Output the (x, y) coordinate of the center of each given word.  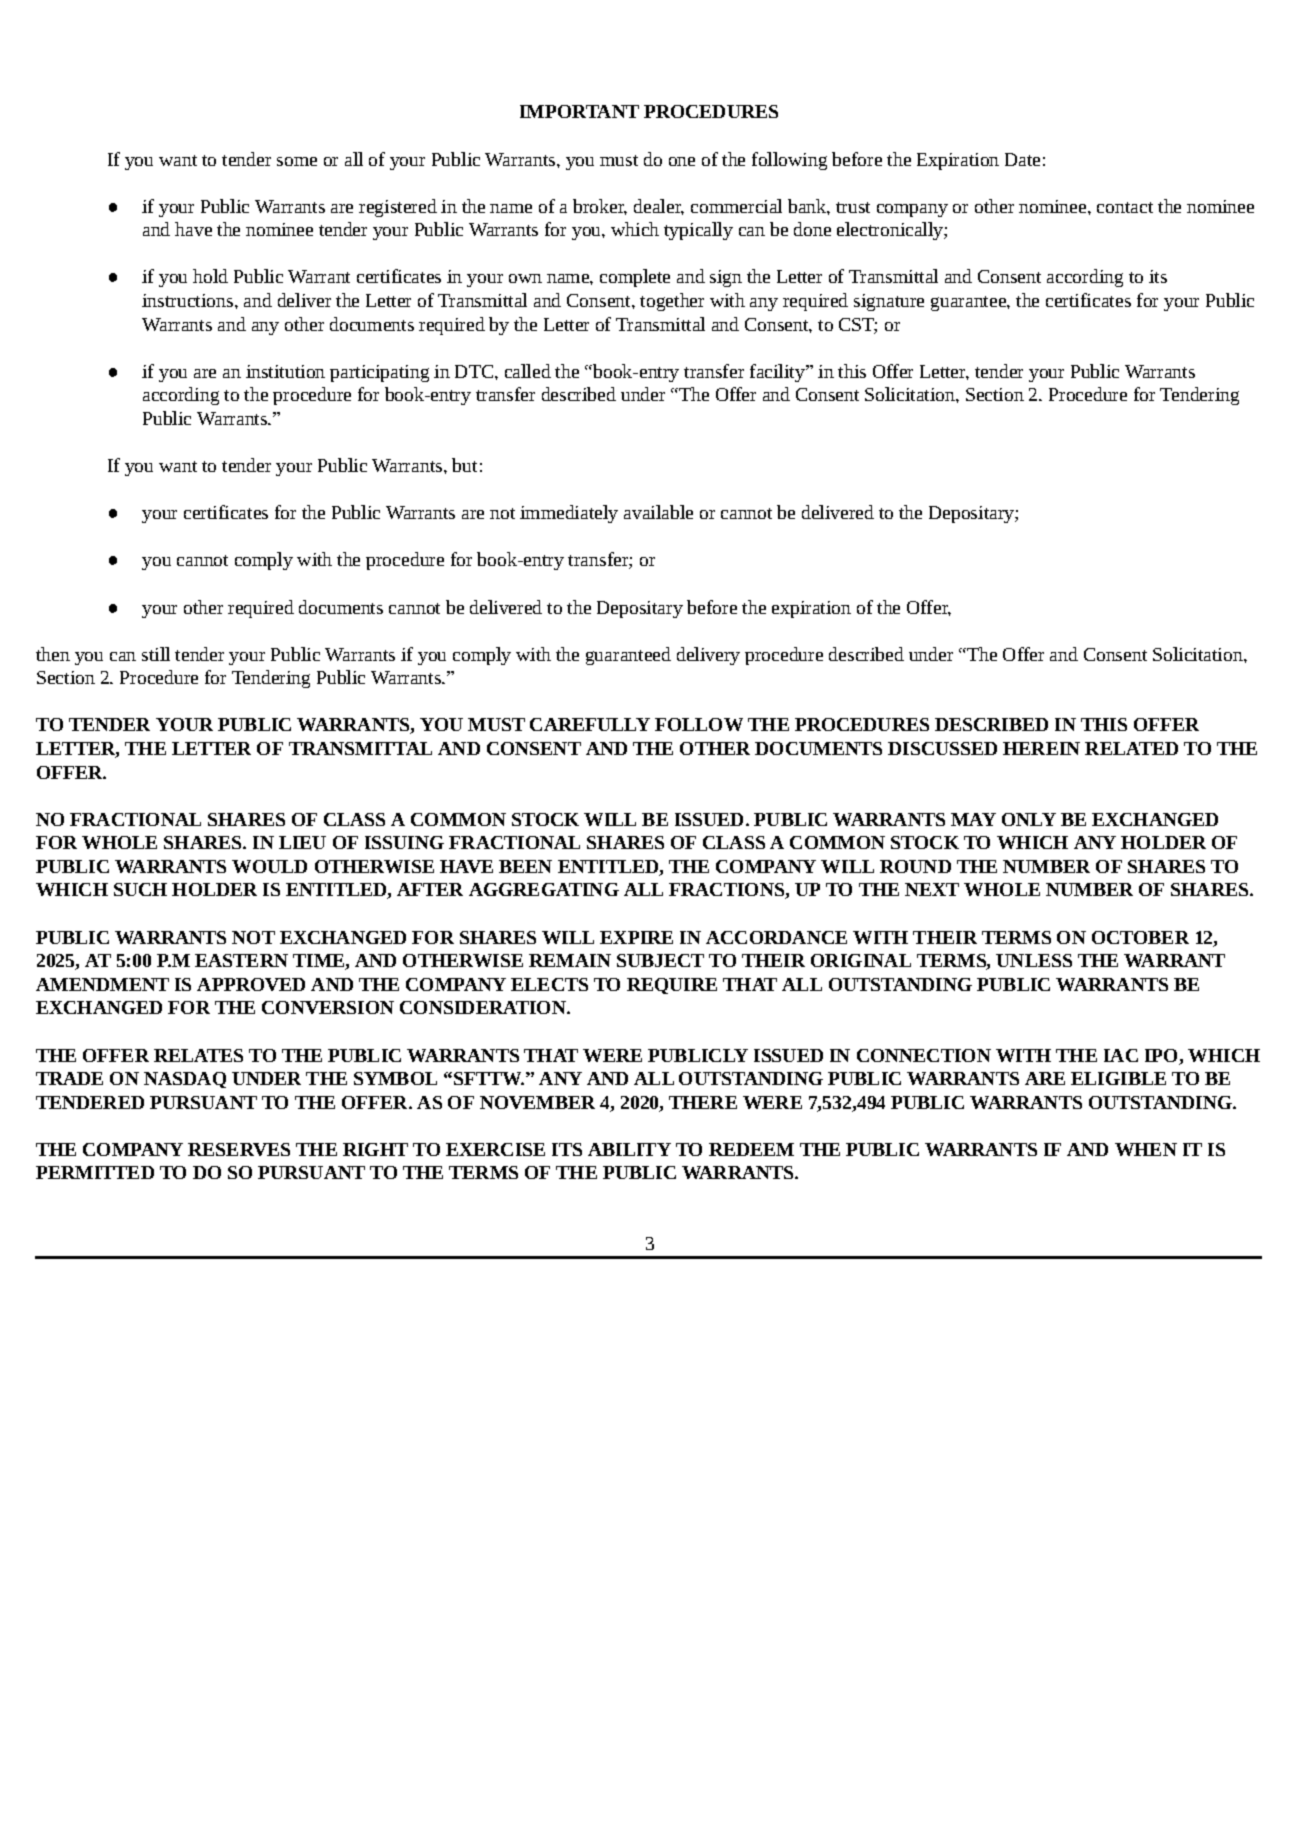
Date (1022, 159)
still (156, 654)
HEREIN (1041, 748)
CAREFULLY (590, 724)
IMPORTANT (579, 111)
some (297, 161)
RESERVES (239, 1149)
